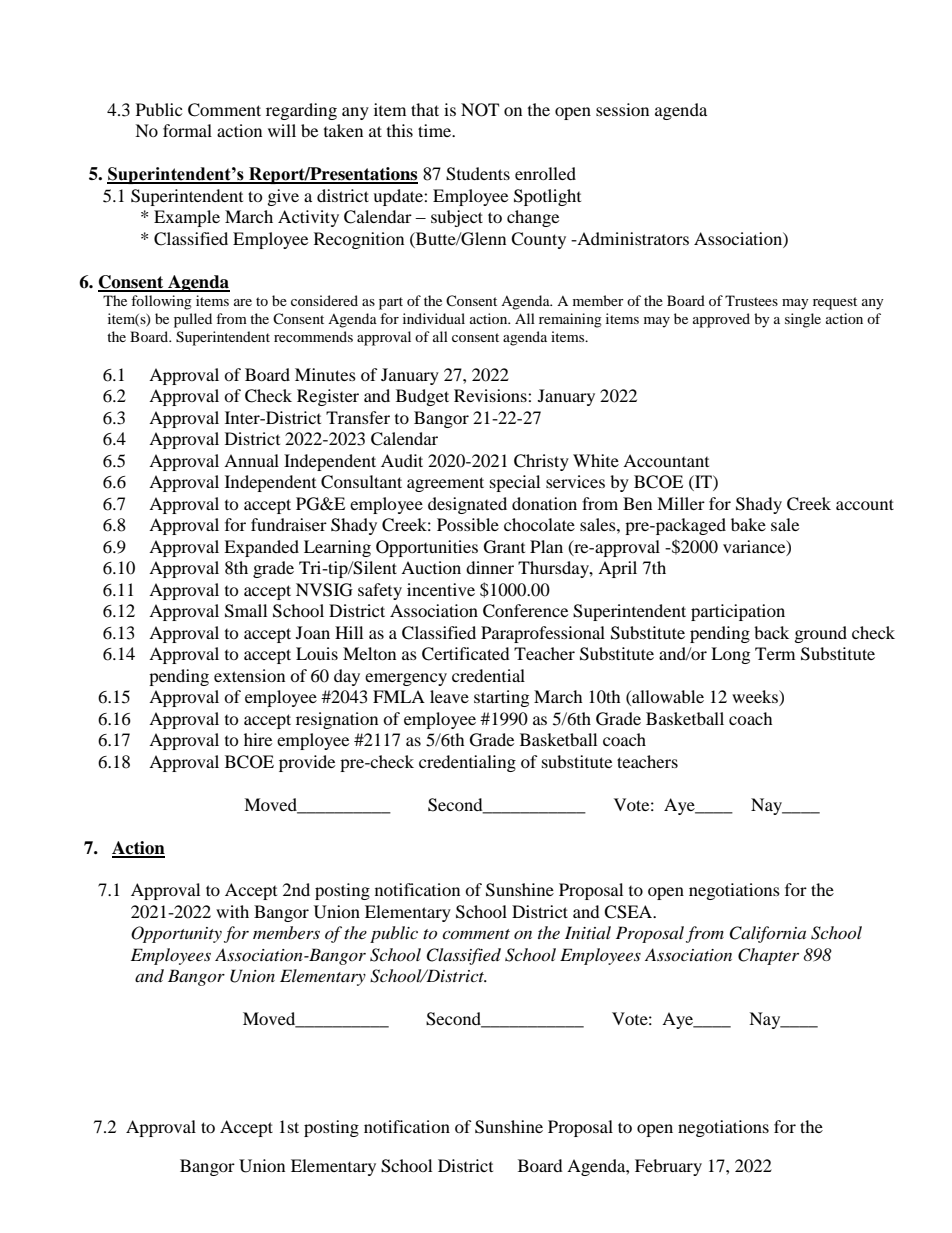 This screenshot has width=952, height=1233. What do you see at coordinates (176, 934) in the screenshot?
I see `Opportunity` at bounding box center [176, 934].
